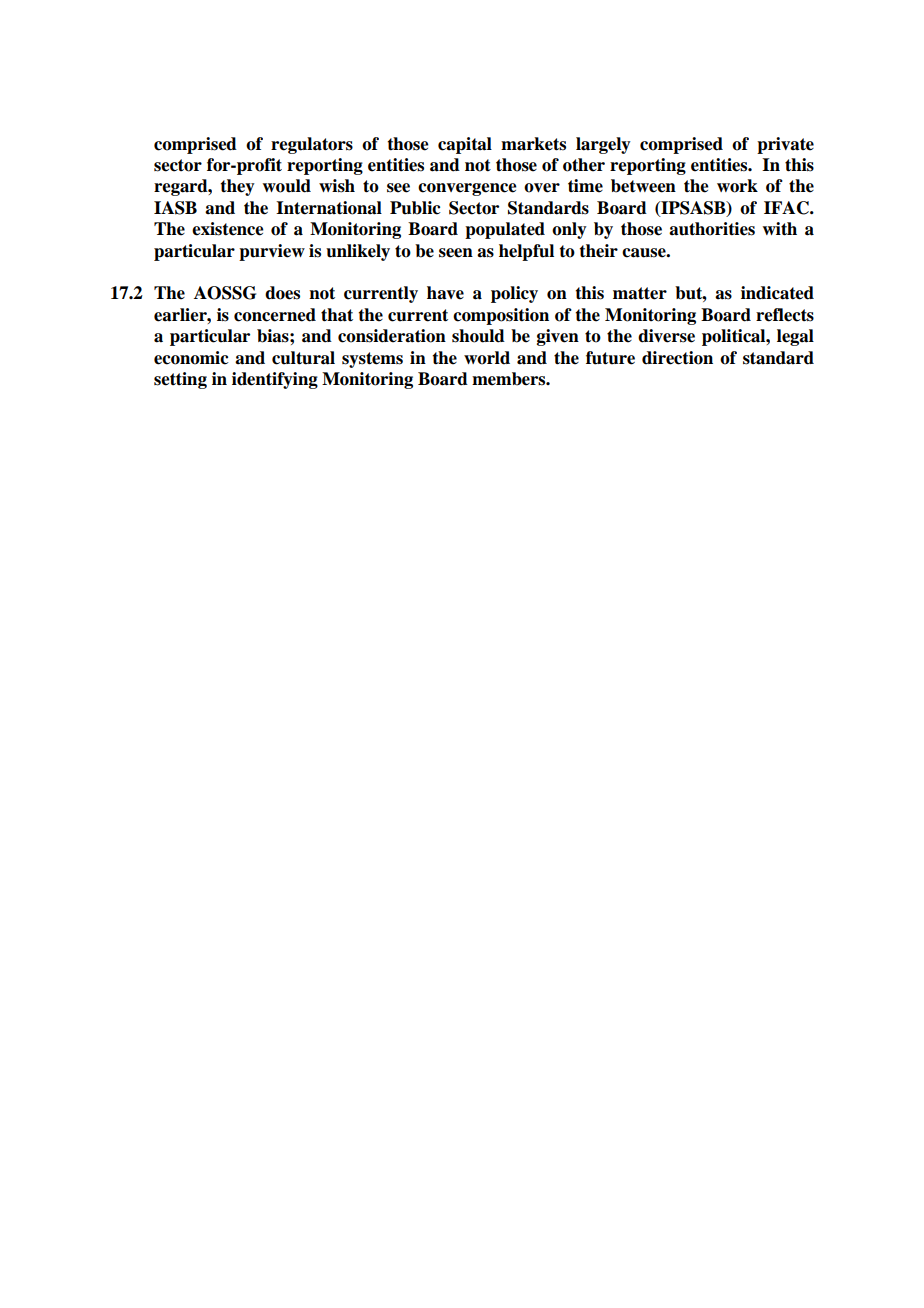  What do you see at coordinates (598, 251) in the screenshot?
I see `their` at bounding box center [598, 251].
